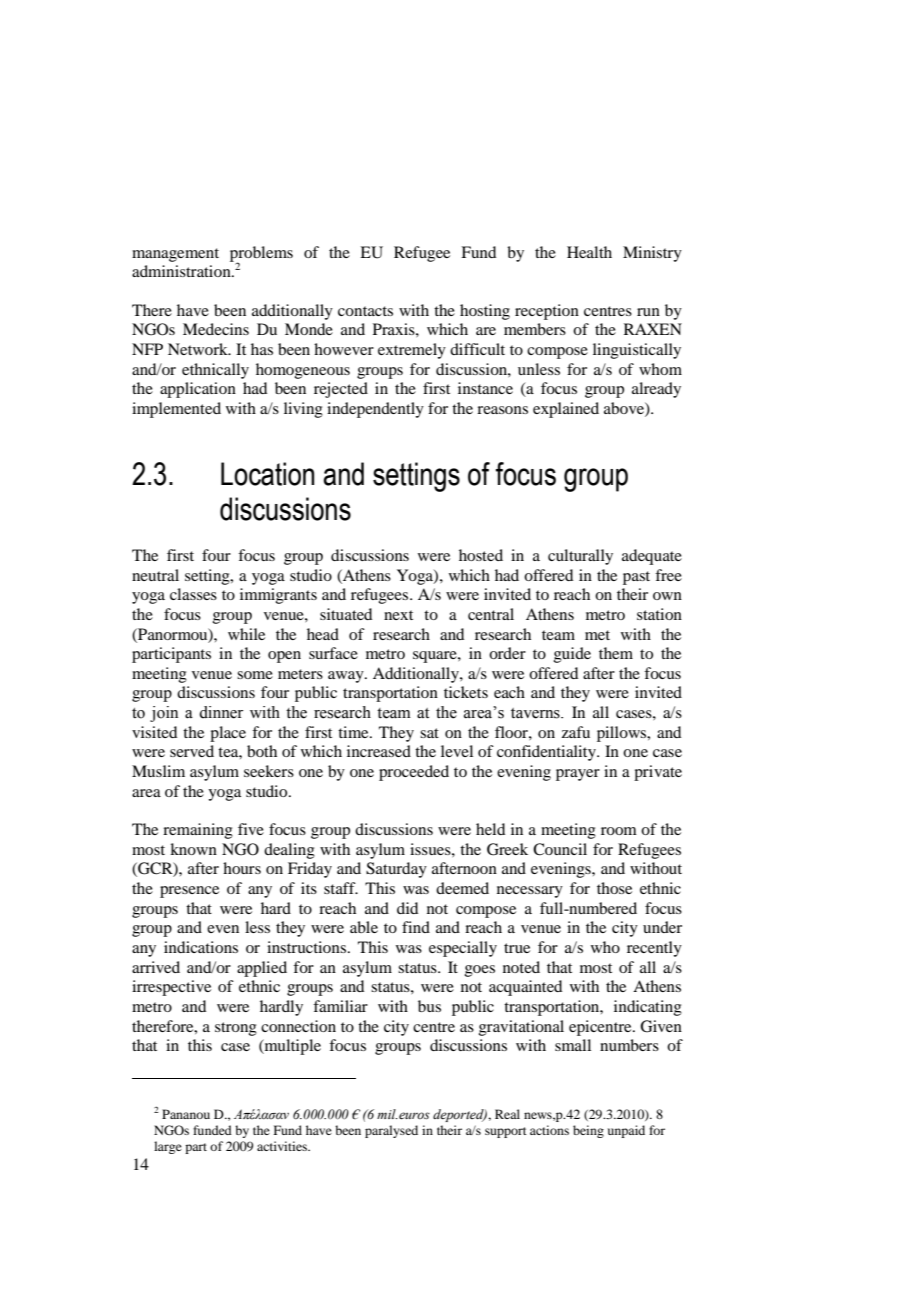 The height and width of the screenshot is (1308, 924). I want to click on them, so click(616, 653).
